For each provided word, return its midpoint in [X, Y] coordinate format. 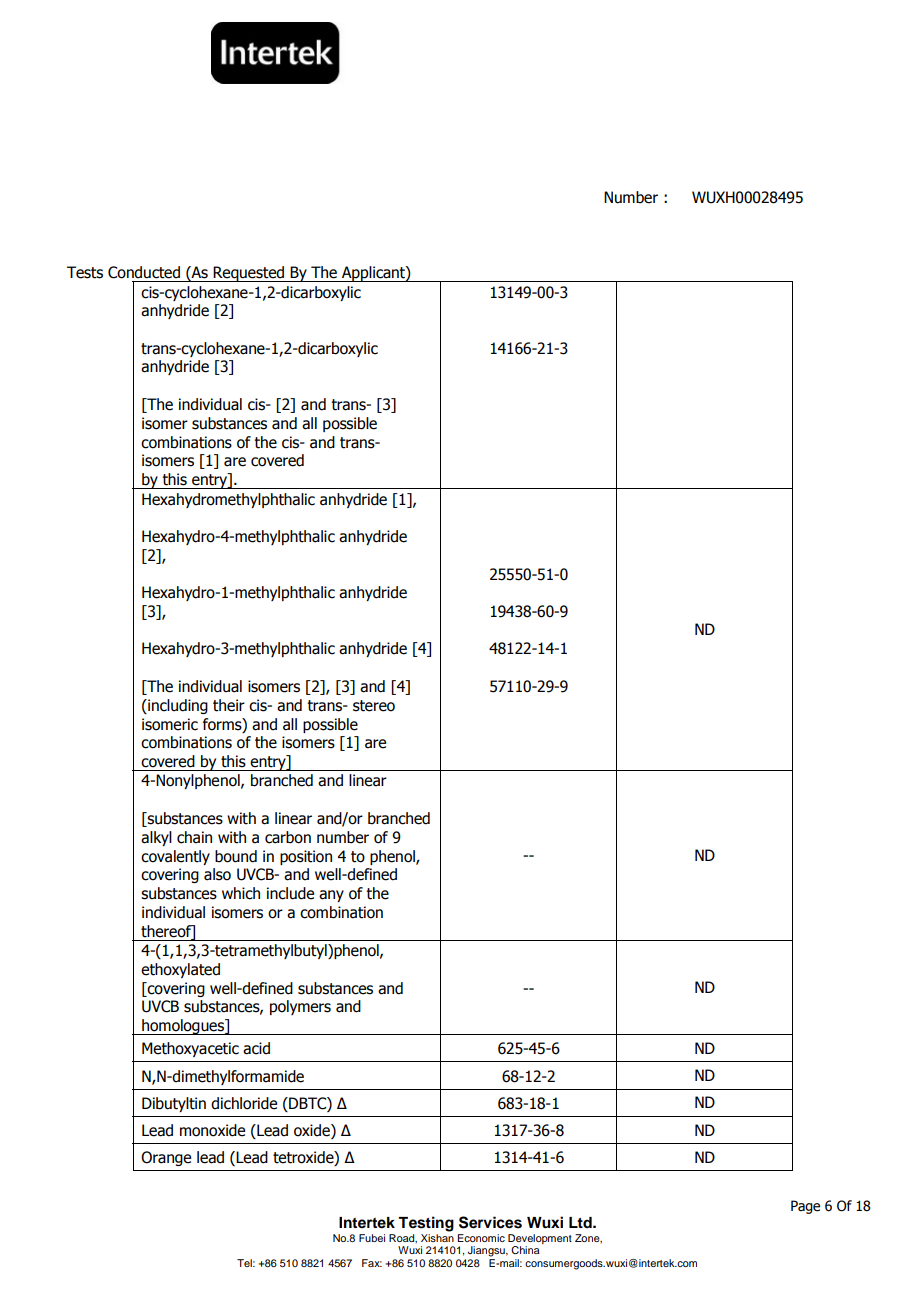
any [331, 896]
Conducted [144, 272]
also [217, 874]
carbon [288, 837]
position [306, 857]
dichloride [244, 1103]
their [229, 705]
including [177, 706]
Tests [85, 272]
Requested [249, 274]
